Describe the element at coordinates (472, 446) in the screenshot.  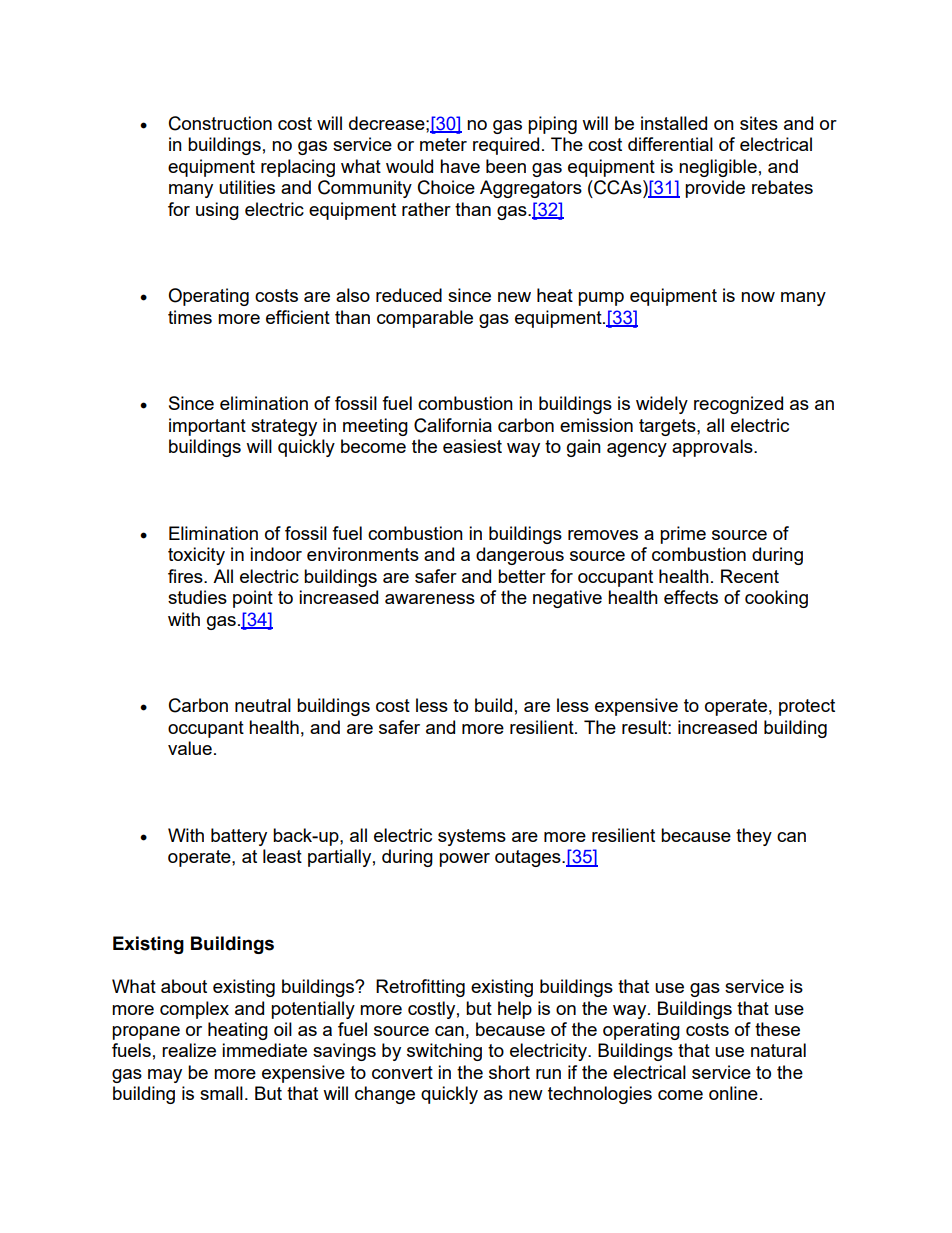
I see `easiest` at that location.
